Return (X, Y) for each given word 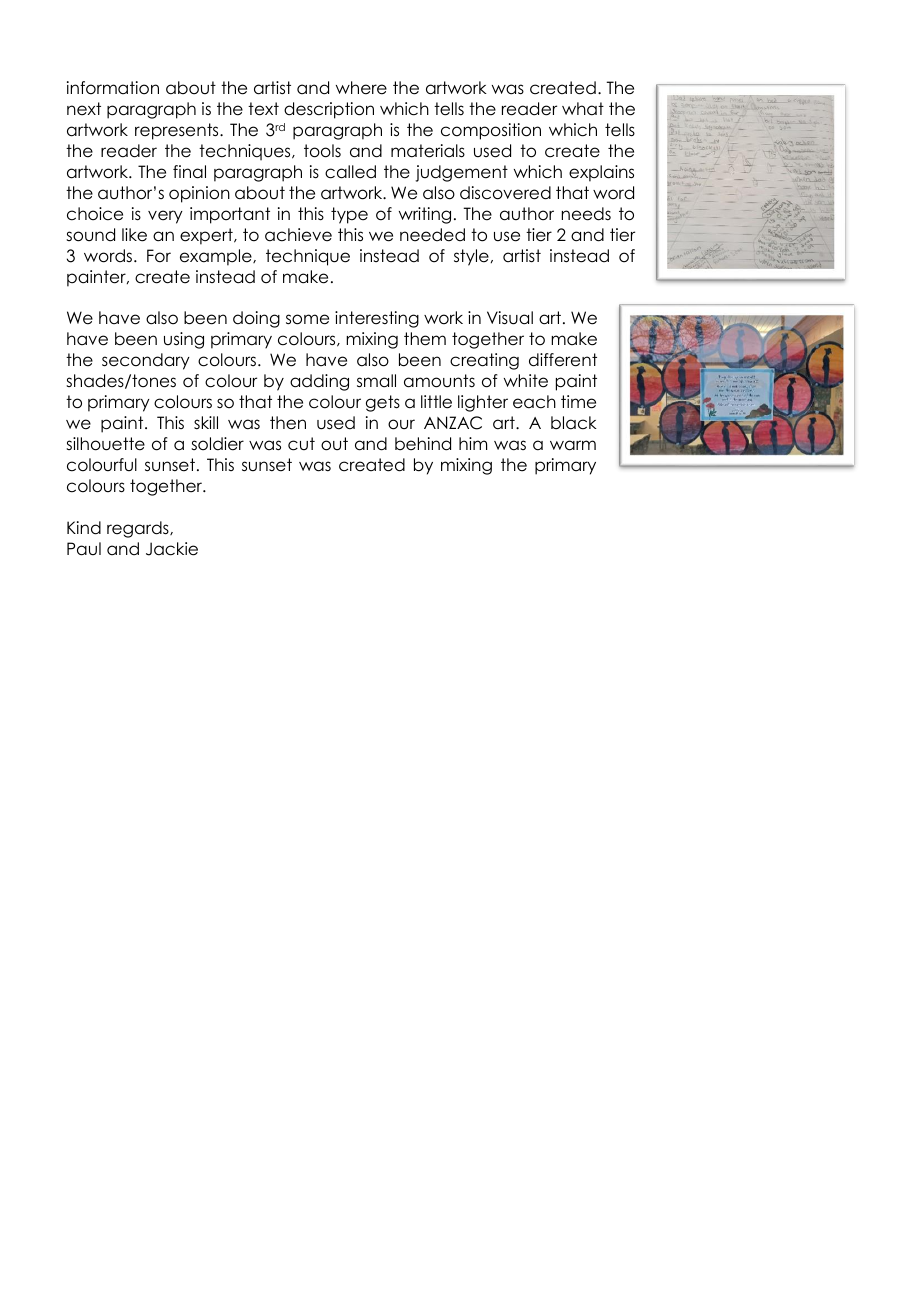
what (583, 109)
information (113, 88)
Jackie (172, 549)
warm (573, 445)
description (329, 110)
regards (139, 529)
